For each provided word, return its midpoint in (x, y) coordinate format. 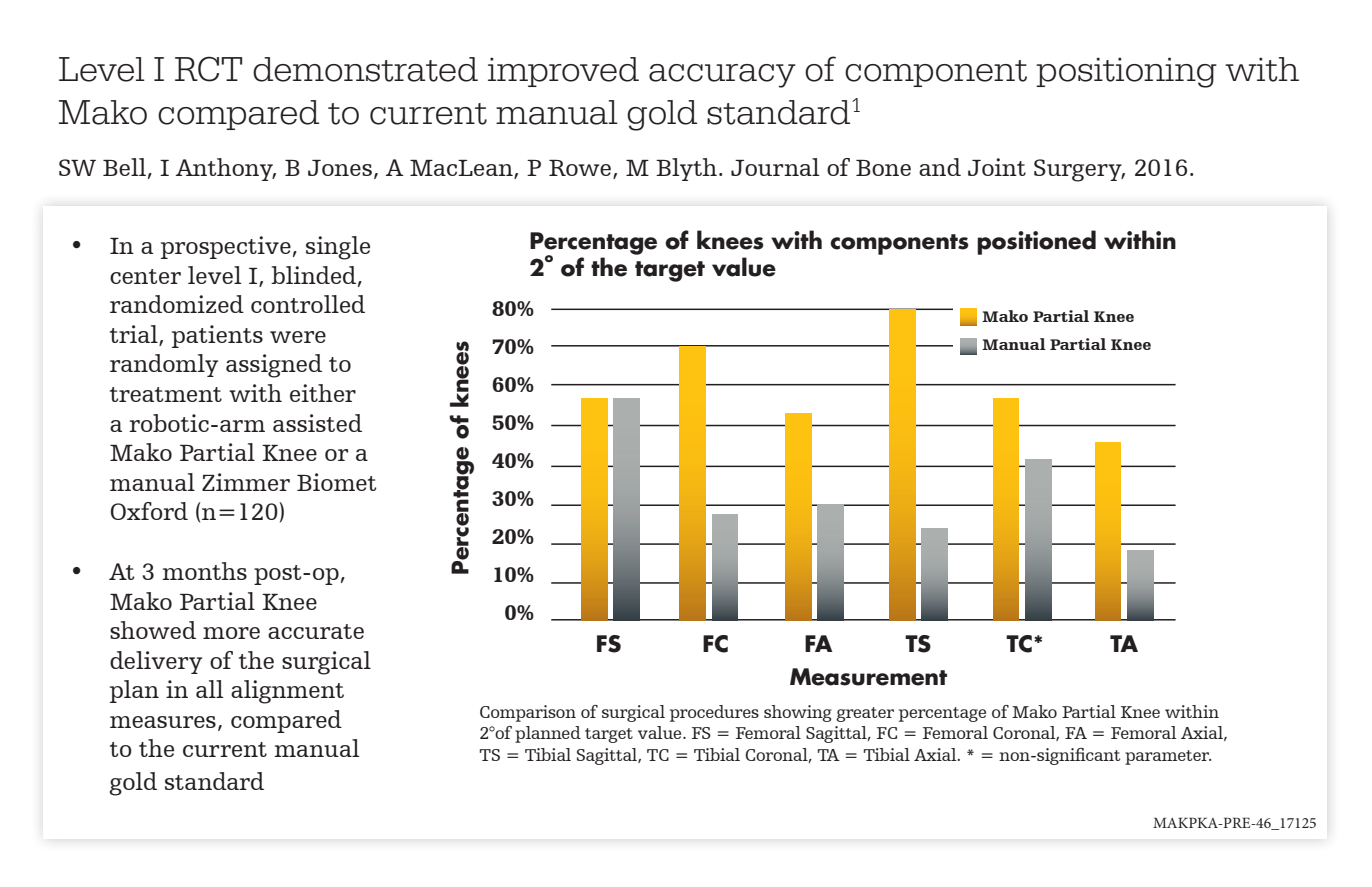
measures (163, 722)
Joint (997, 167)
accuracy (722, 76)
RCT (208, 69)
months (204, 571)
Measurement (868, 677)
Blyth (686, 169)
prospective (226, 247)
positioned (1036, 242)
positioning (1126, 72)
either (323, 393)
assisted (317, 423)
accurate (316, 631)
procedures (714, 713)
